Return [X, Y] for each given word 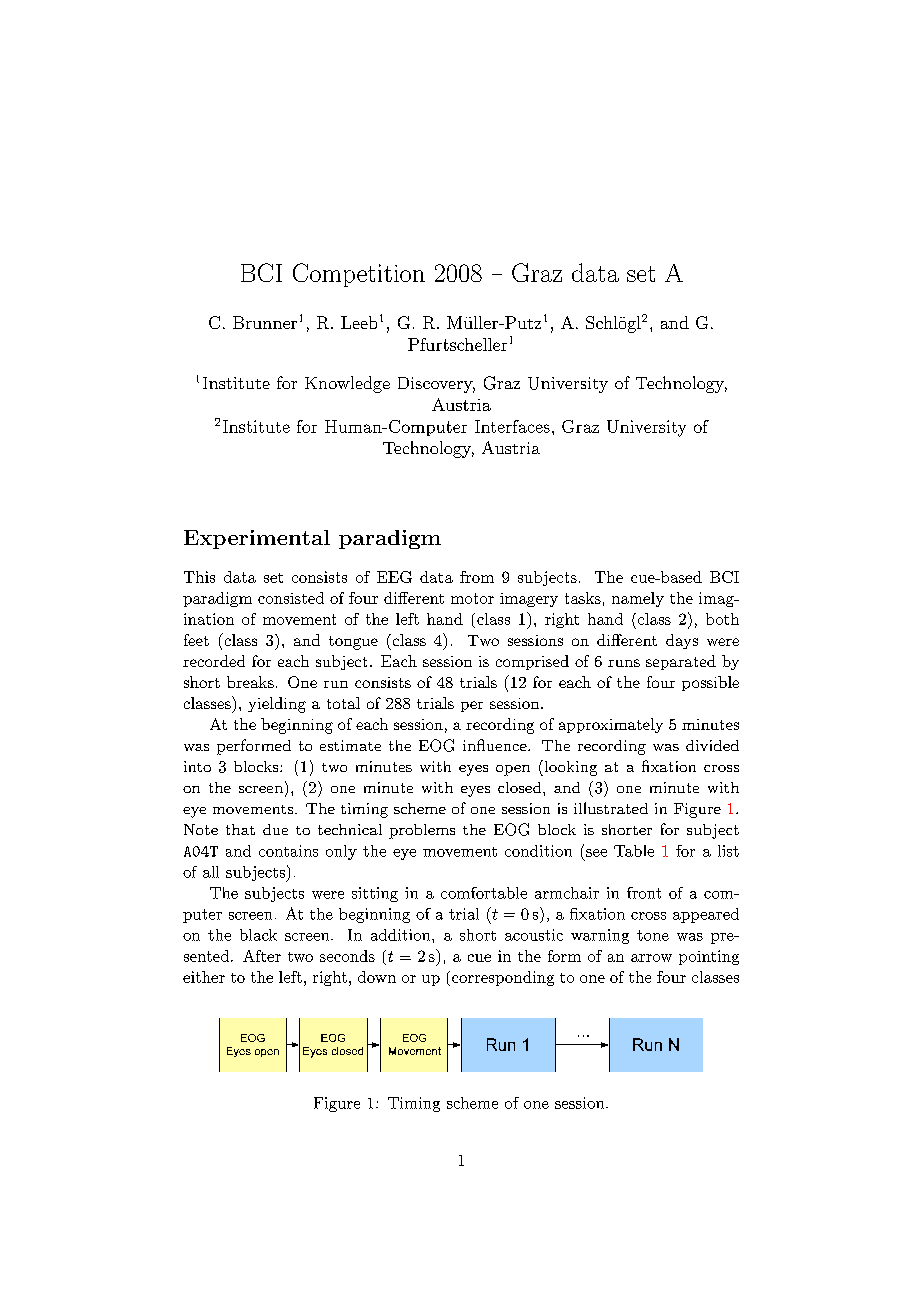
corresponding [501, 978]
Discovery [436, 385]
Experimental [257, 539]
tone [653, 935]
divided [712, 745]
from [477, 577]
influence [496, 745]
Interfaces [512, 426]
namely [638, 599]
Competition [359, 275]
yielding [277, 705]
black [258, 935]
